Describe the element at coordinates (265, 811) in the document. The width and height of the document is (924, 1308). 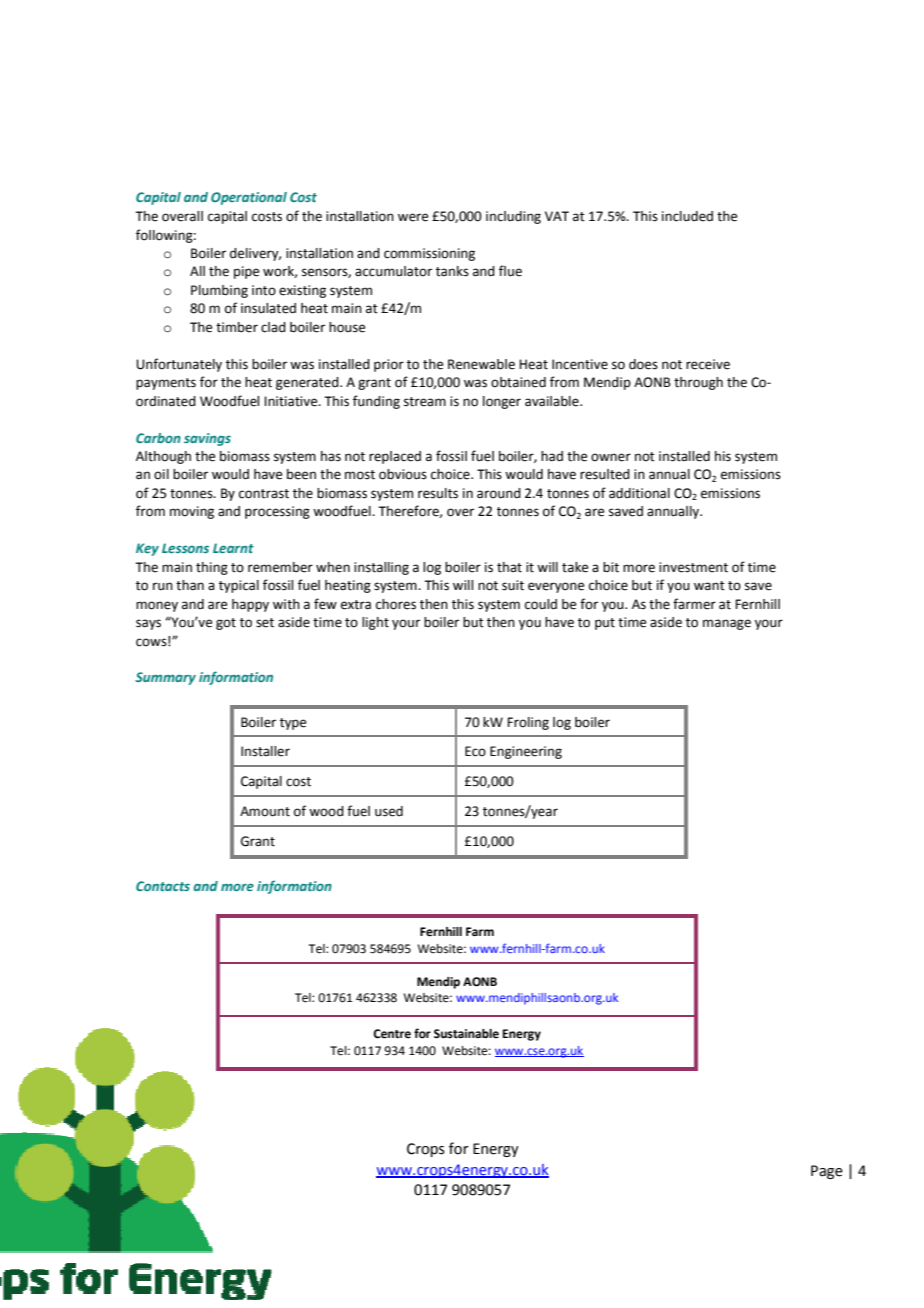
I see `Amount` at that location.
